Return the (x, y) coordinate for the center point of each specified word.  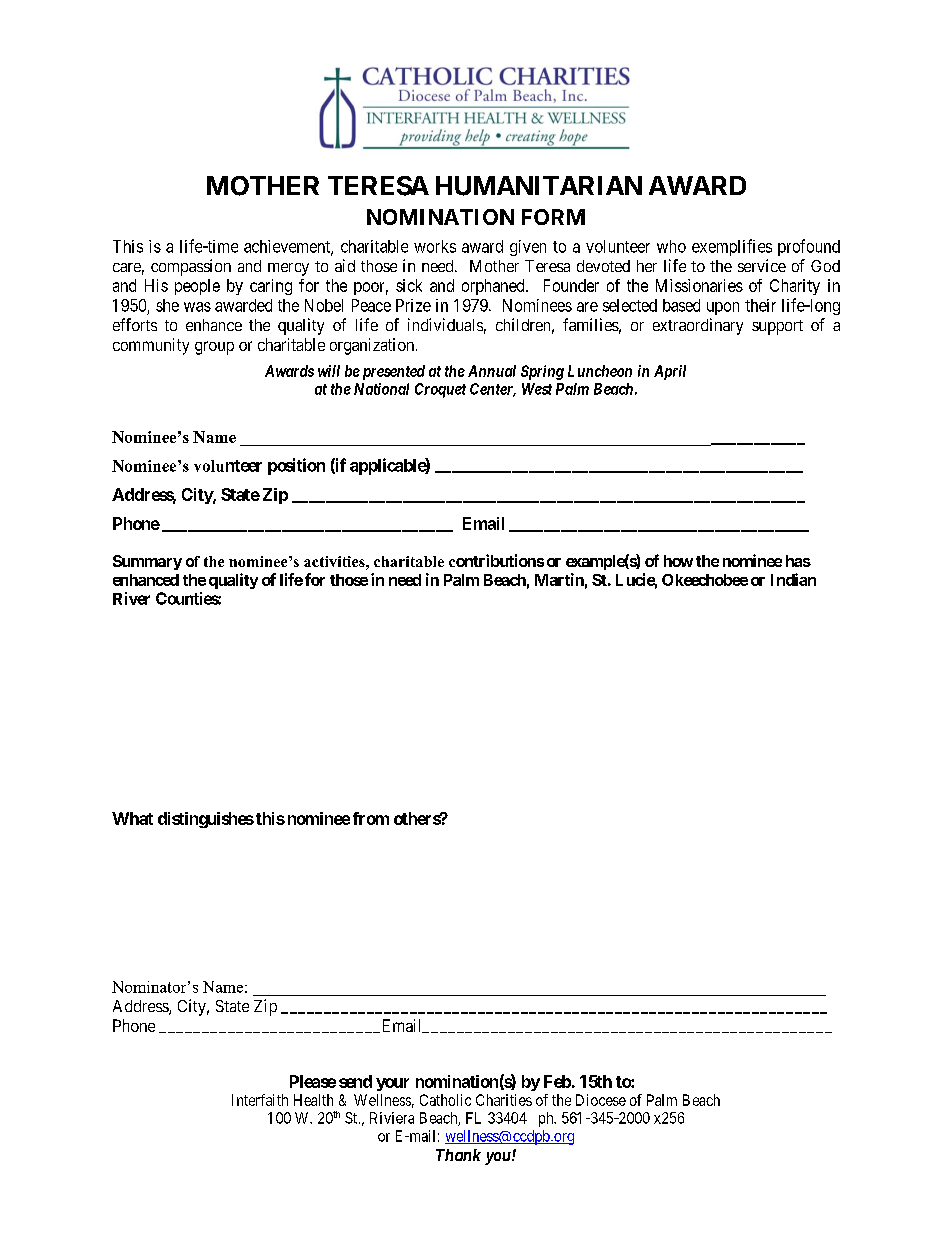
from (371, 818)
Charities (504, 1100)
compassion (191, 267)
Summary (147, 562)
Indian (793, 579)
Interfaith (260, 1100)
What (132, 818)
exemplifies (732, 247)
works (435, 246)
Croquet (440, 390)
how (678, 561)
